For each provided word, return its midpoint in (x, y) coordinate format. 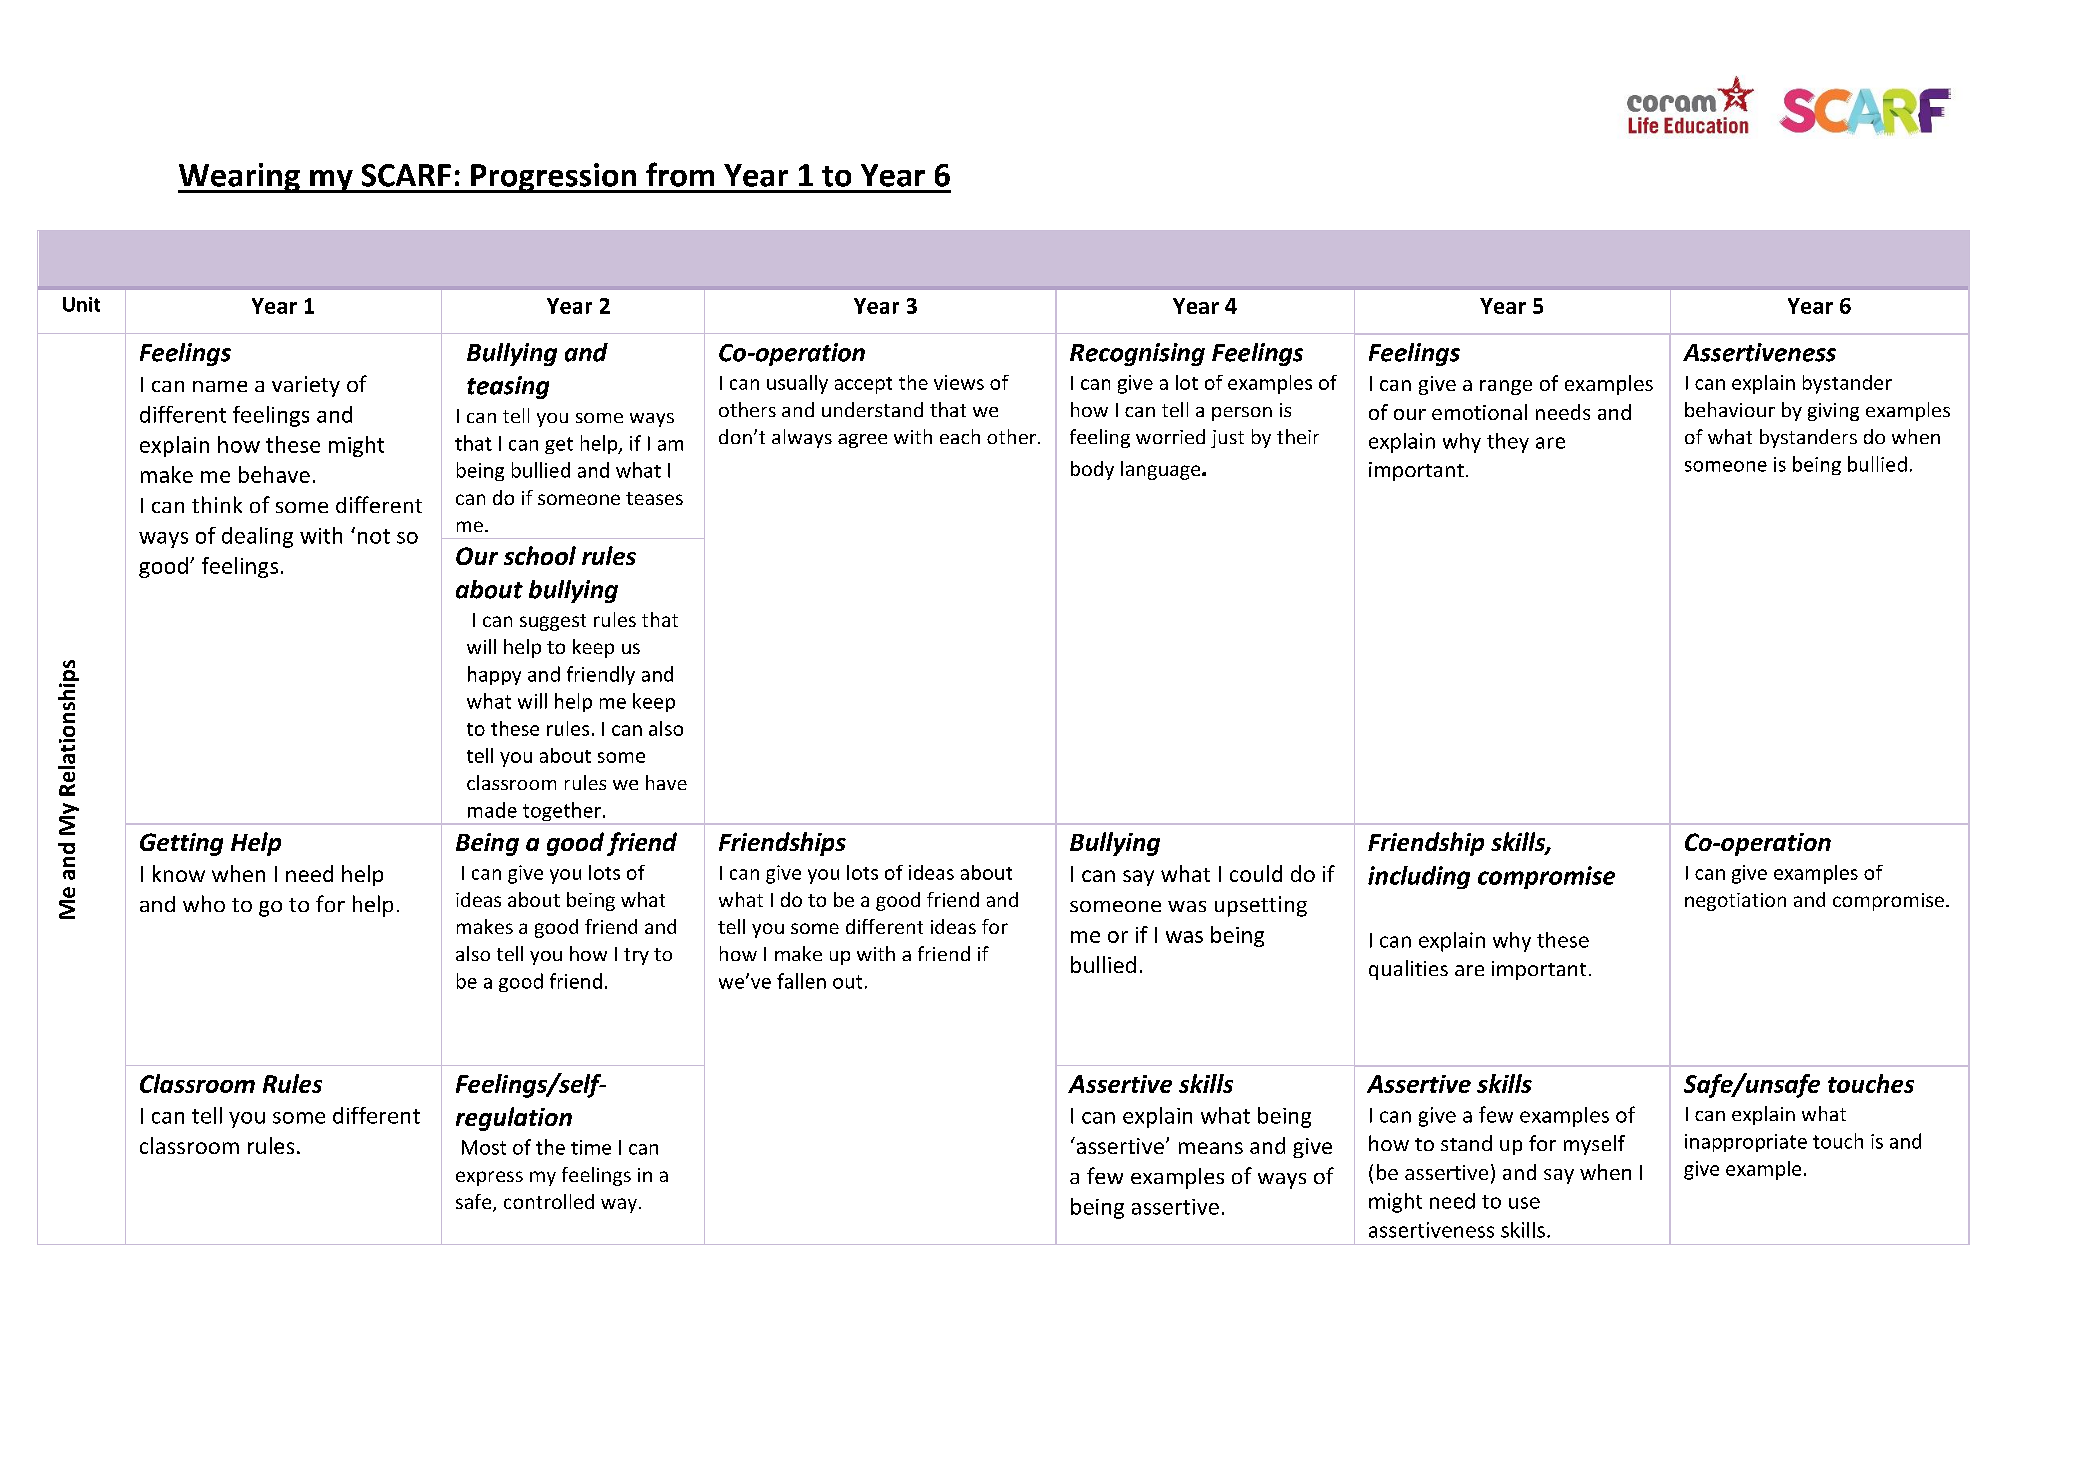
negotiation (1735, 902)
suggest (553, 622)
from (680, 174)
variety (306, 386)
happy (494, 675)
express (489, 1178)
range (1506, 387)
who (204, 903)
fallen (801, 981)
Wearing (240, 178)
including (1419, 877)
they (1508, 443)
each (960, 436)
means (1211, 1148)
